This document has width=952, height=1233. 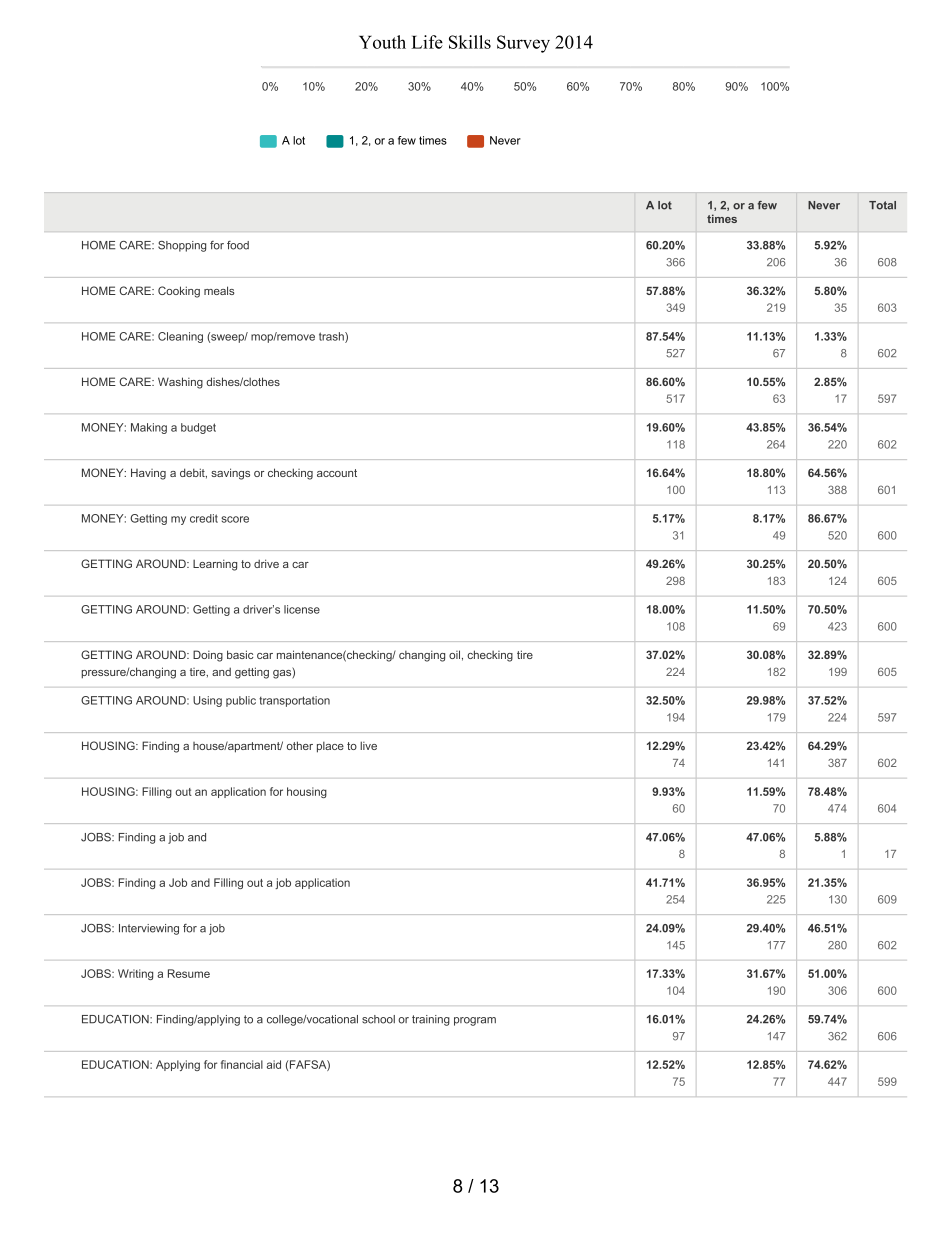 I want to click on Youth, so click(x=382, y=42).
